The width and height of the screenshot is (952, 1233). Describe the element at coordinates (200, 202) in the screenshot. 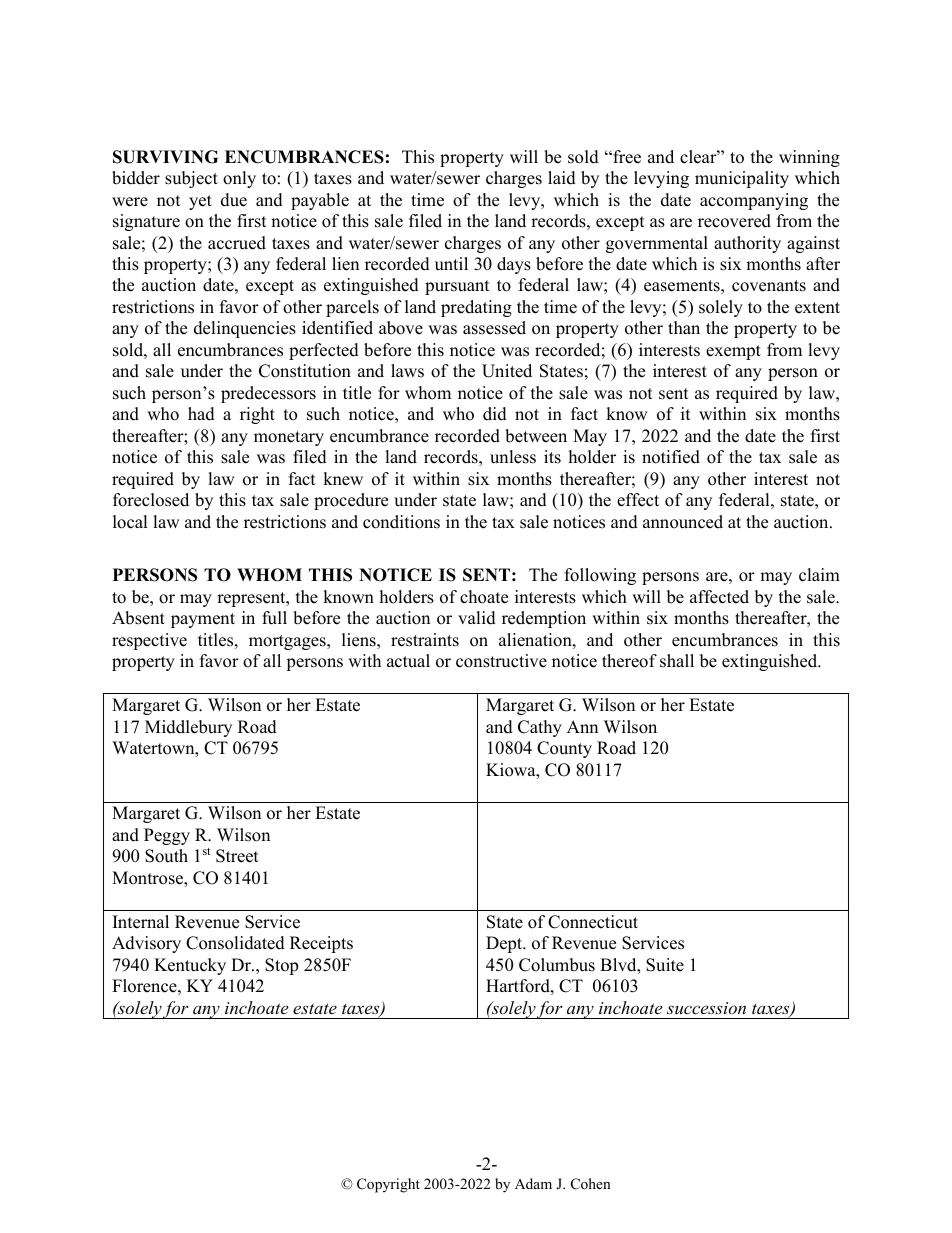

I see `yet` at that location.
